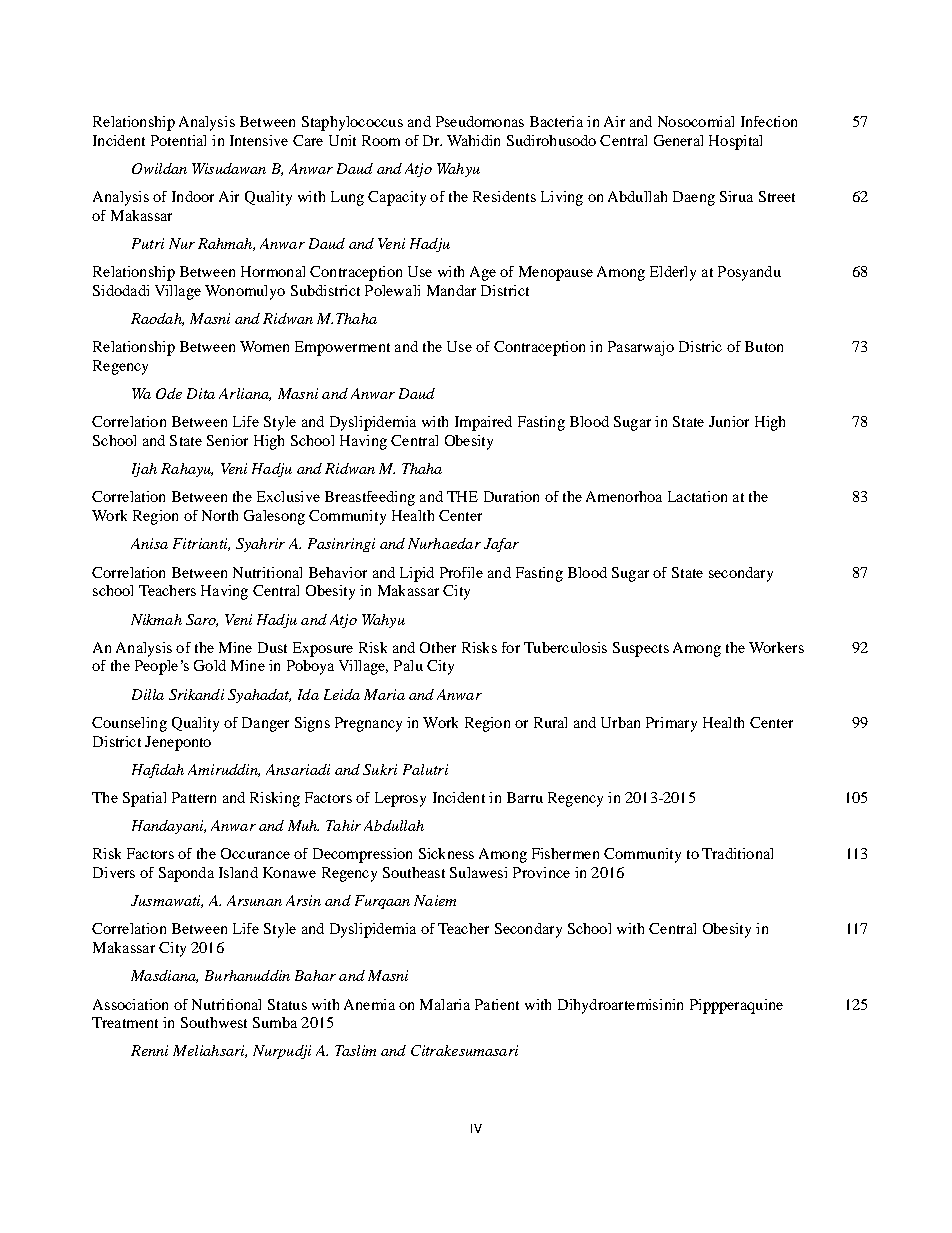 The width and height of the screenshot is (952, 1233). I want to click on Pseudomonas, so click(480, 121).
